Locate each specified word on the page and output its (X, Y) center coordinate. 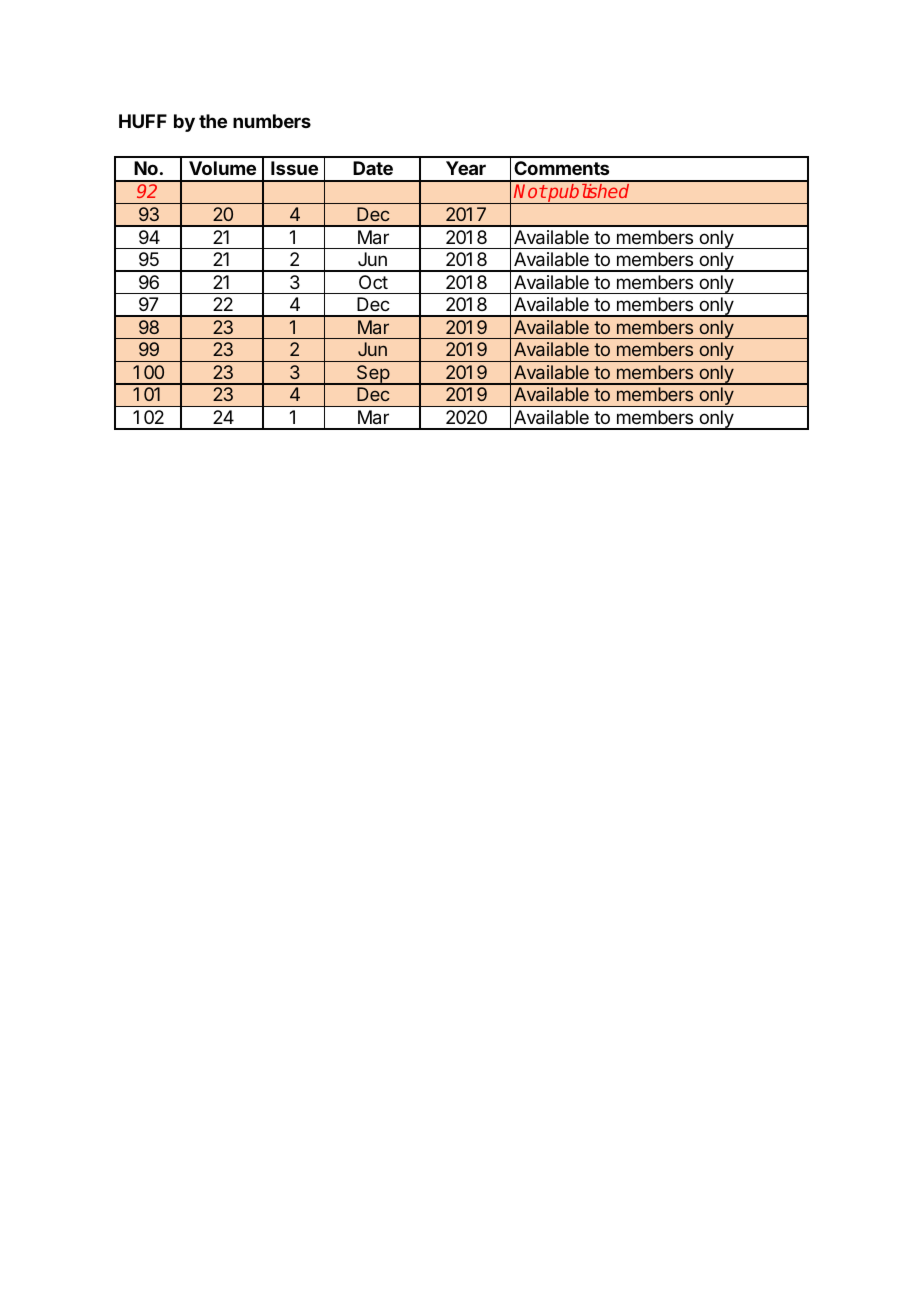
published (589, 194)
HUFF (143, 121)
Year (466, 168)
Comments (561, 168)
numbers (272, 121)
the (213, 121)
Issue (294, 168)
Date (373, 168)
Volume (222, 168)
